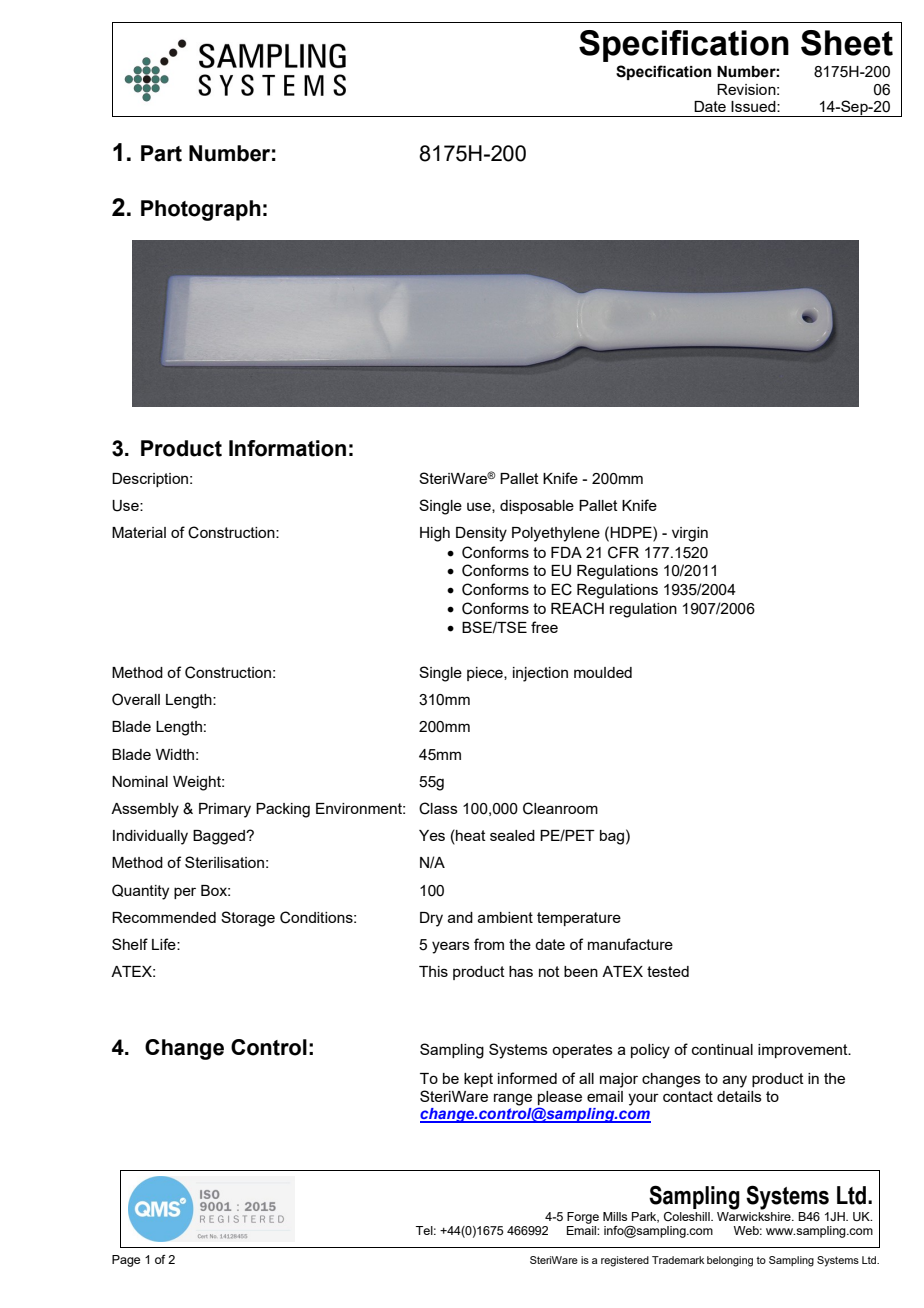  Describe the element at coordinates (690, 534) in the page. I see `virgin` at that location.
